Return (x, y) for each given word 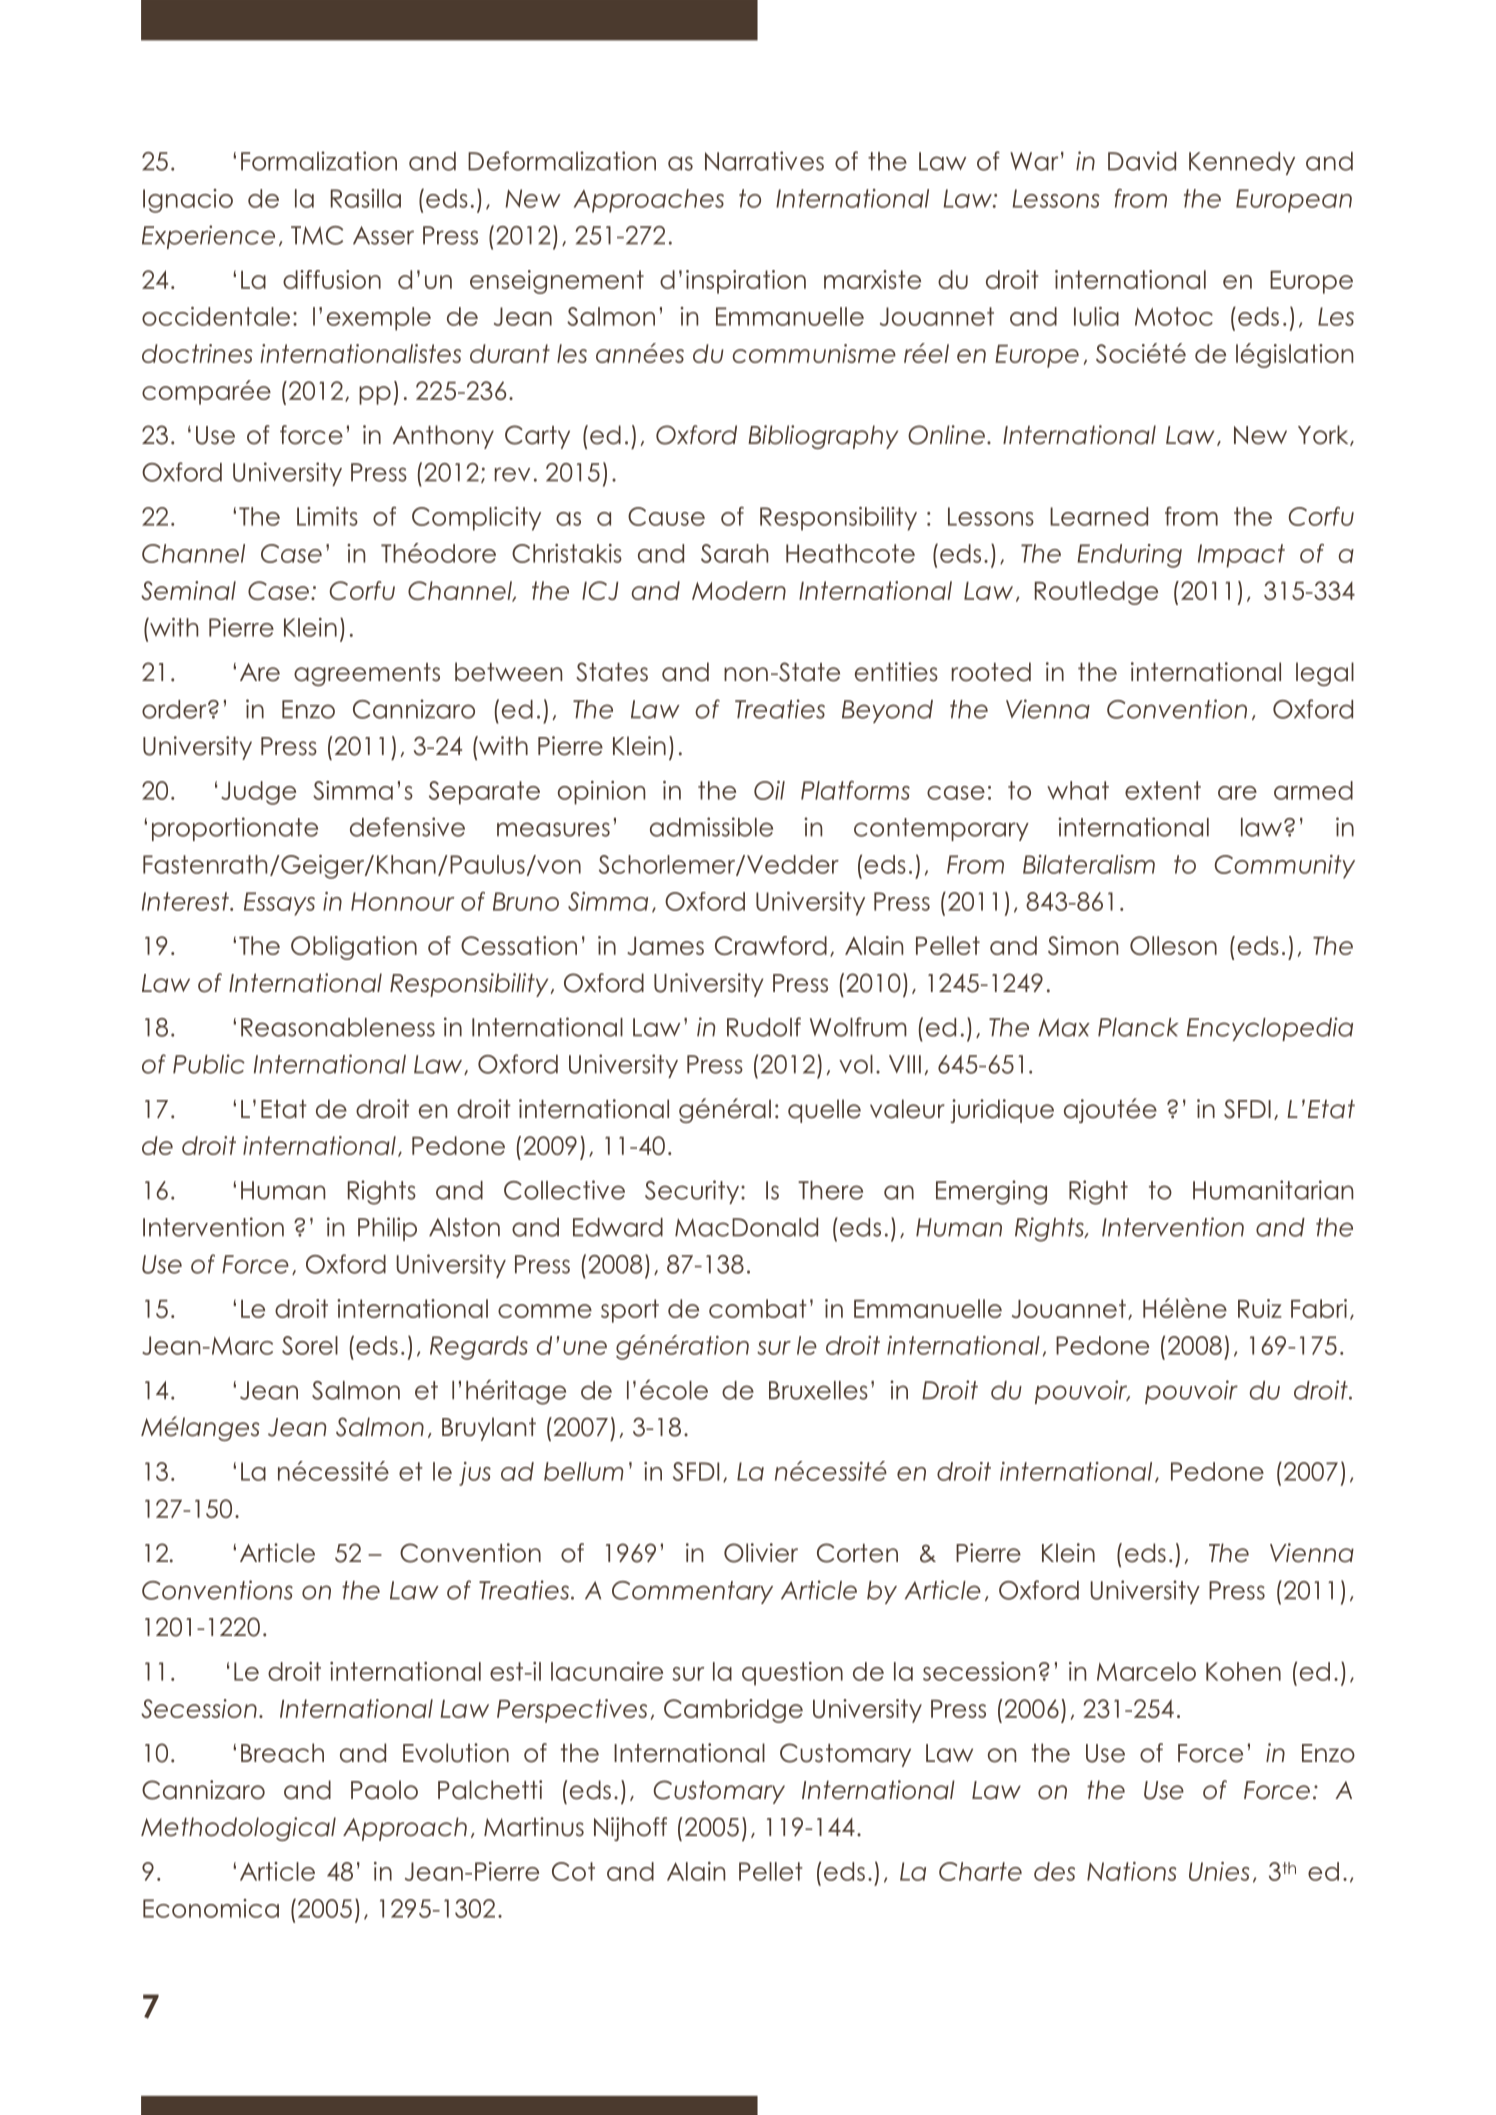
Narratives (764, 161)
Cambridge (733, 1711)
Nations (1132, 1871)
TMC (317, 235)
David (1142, 161)
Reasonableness (338, 1027)
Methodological (238, 1829)
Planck (1138, 1027)
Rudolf (764, 1027)
